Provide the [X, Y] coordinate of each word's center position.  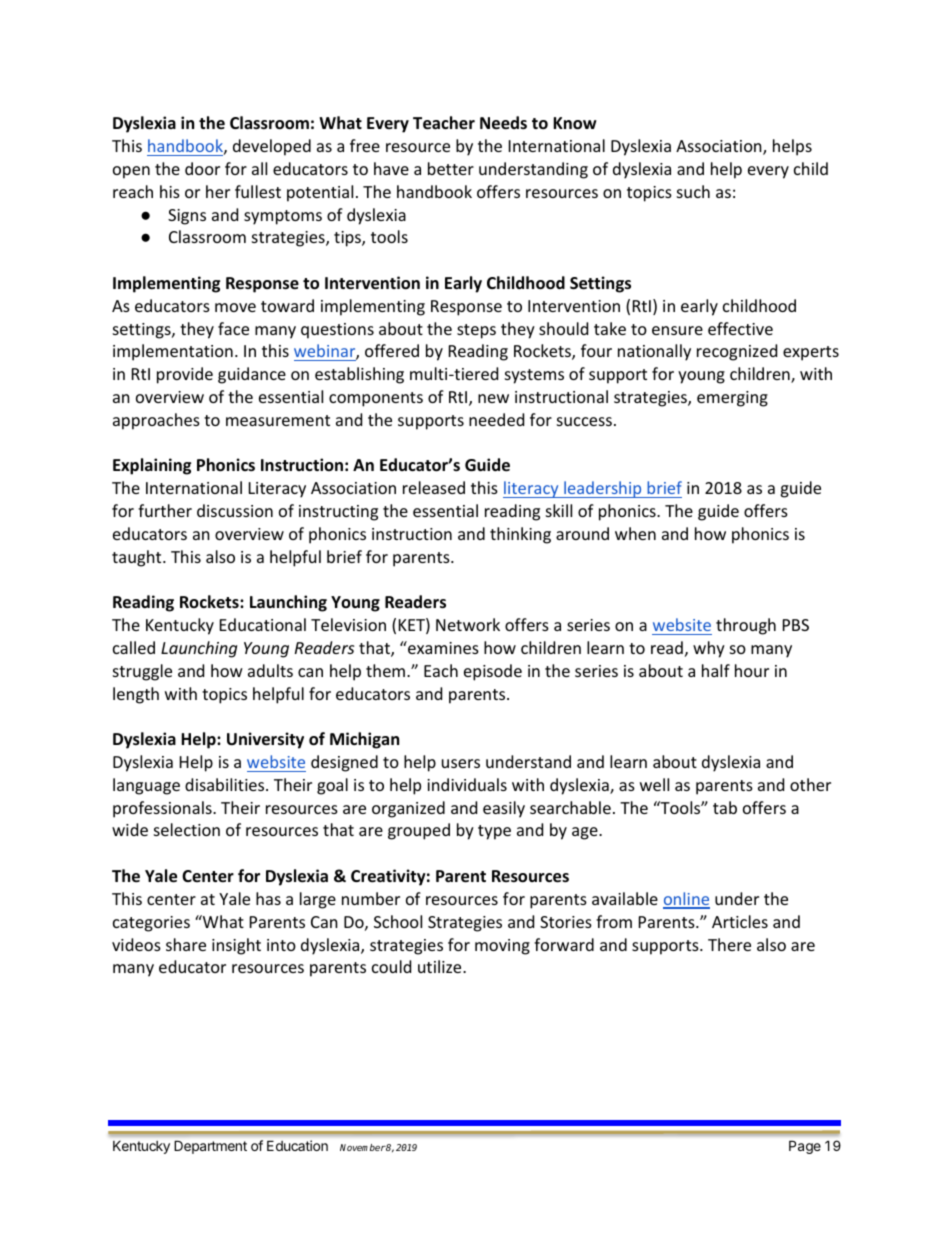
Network [468, 624]
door [202, 168]
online [686, 900]
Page [805, 1147]
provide [185, 375]
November [363, 1147]
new [493, 398]
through [746, 626]
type [494, 832]
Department [210, 1147]
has [268, 898]
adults [270, 670]
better [451, 168]
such [693, 191]
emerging [732, 399]
